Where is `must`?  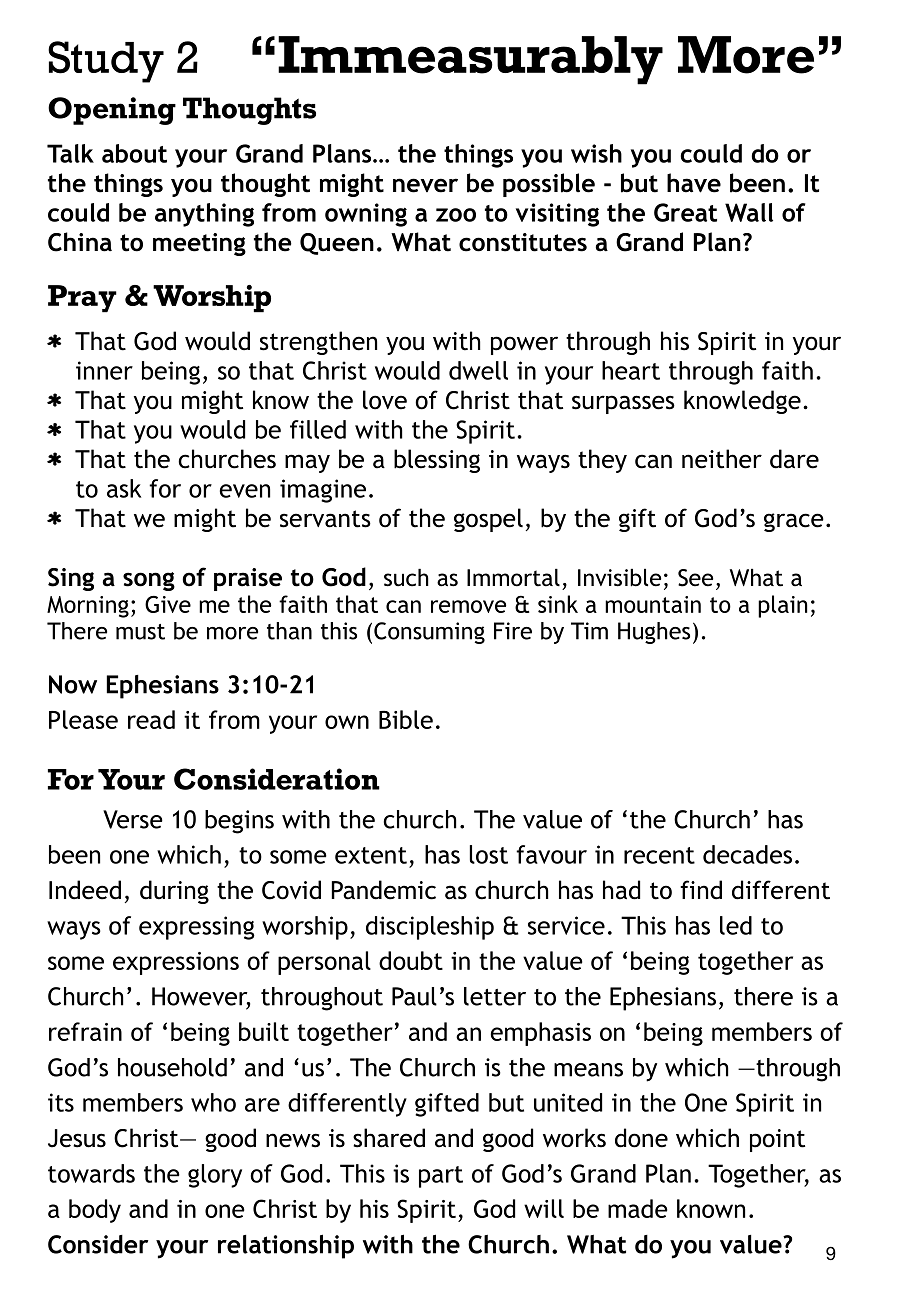 must is located at coordinates (140, 632).
